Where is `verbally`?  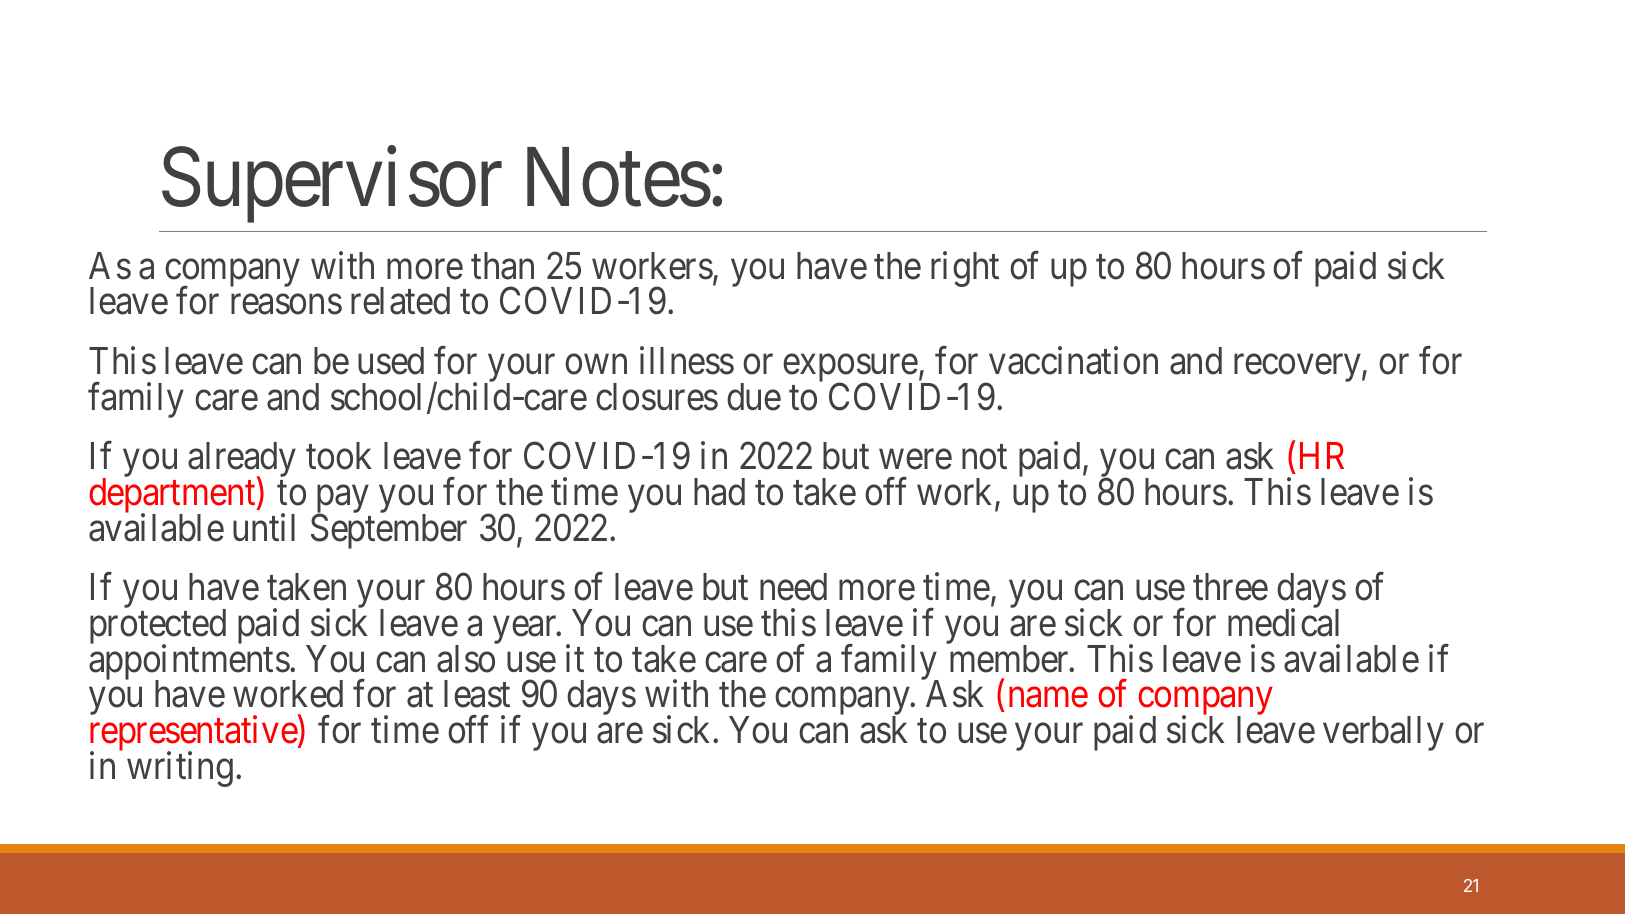
verbally is located at coordinates (1383, 733).
